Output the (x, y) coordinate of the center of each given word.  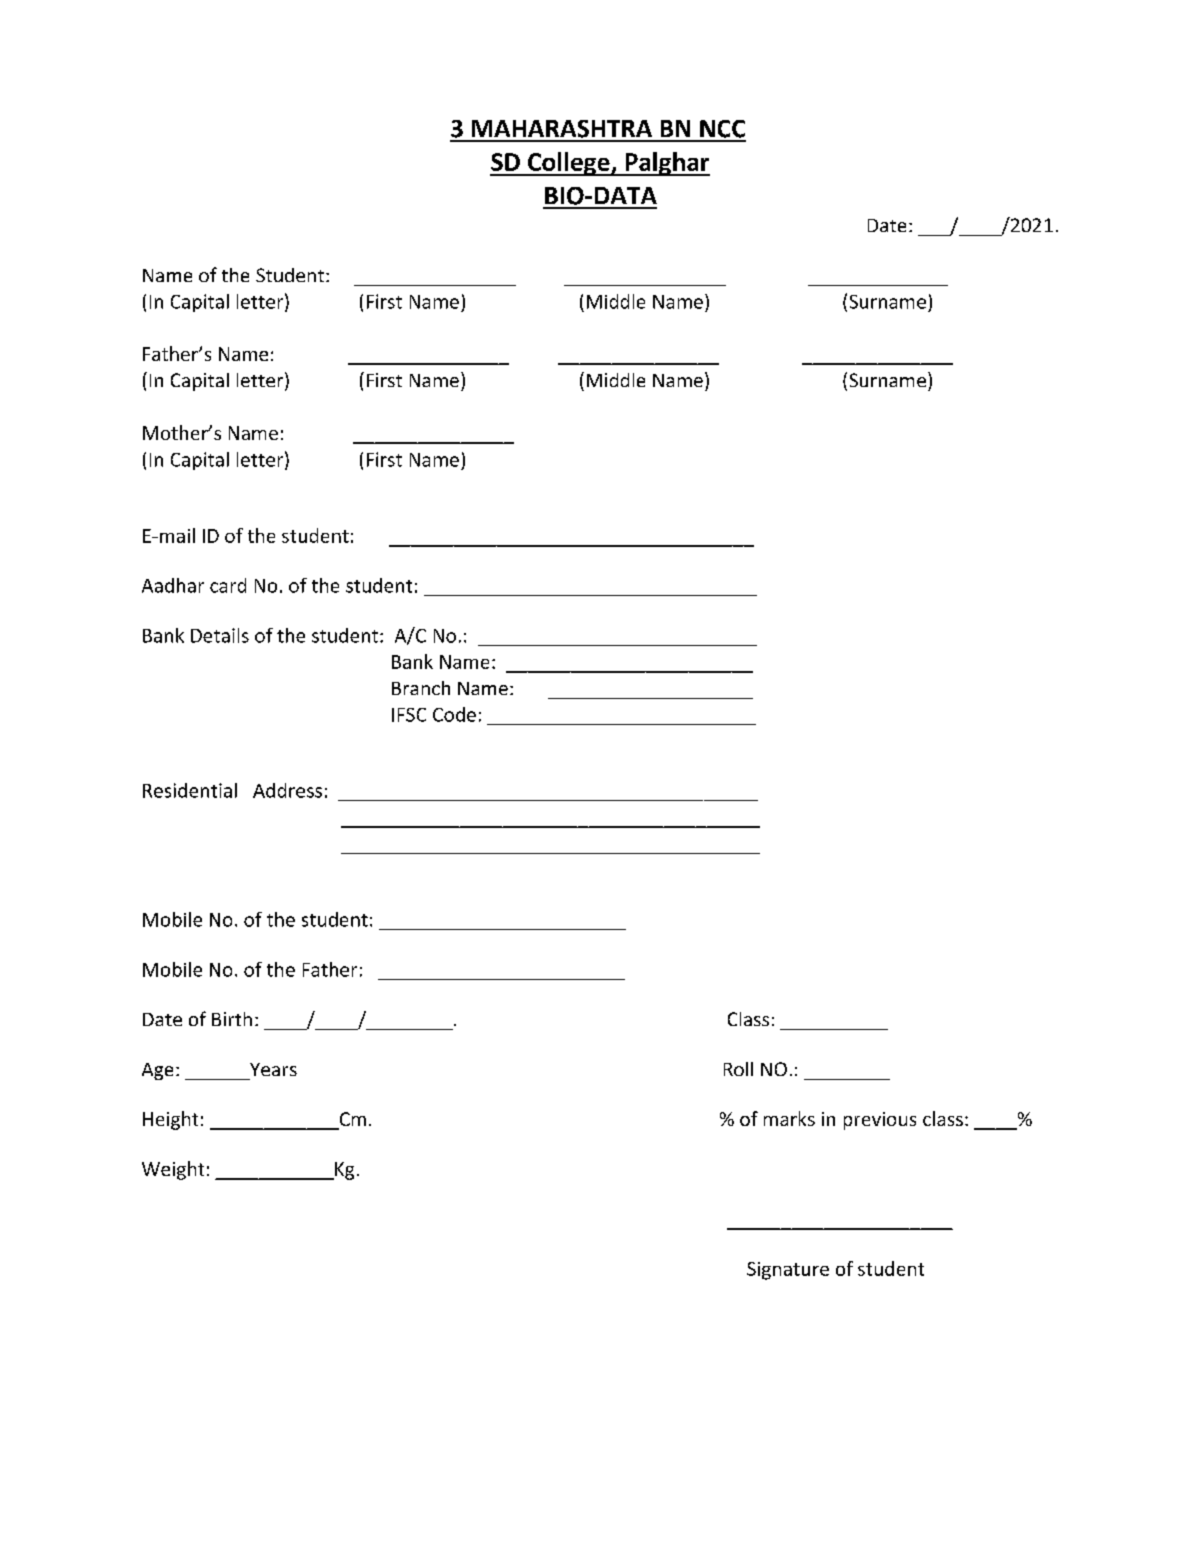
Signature (788, 1271)
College (569, 164)
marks (789, 1118)
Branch (421, 688)
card (228, 585)
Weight (173, 1170)
